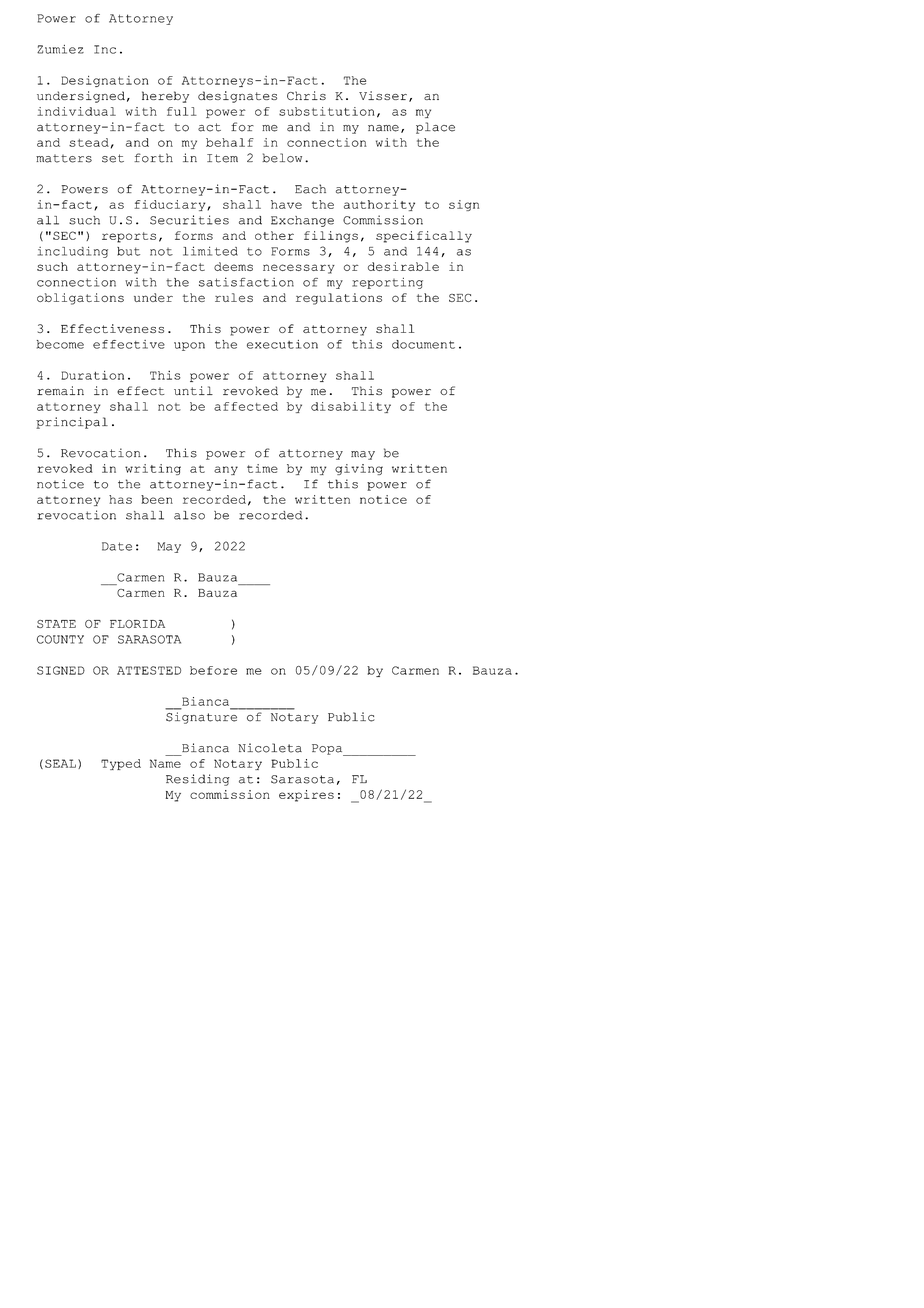 Image resolution: width=924 pixels, height=1308 pixels. Describe the element at coordinates (121, 764) in the image. I see `Typed` at that location.
